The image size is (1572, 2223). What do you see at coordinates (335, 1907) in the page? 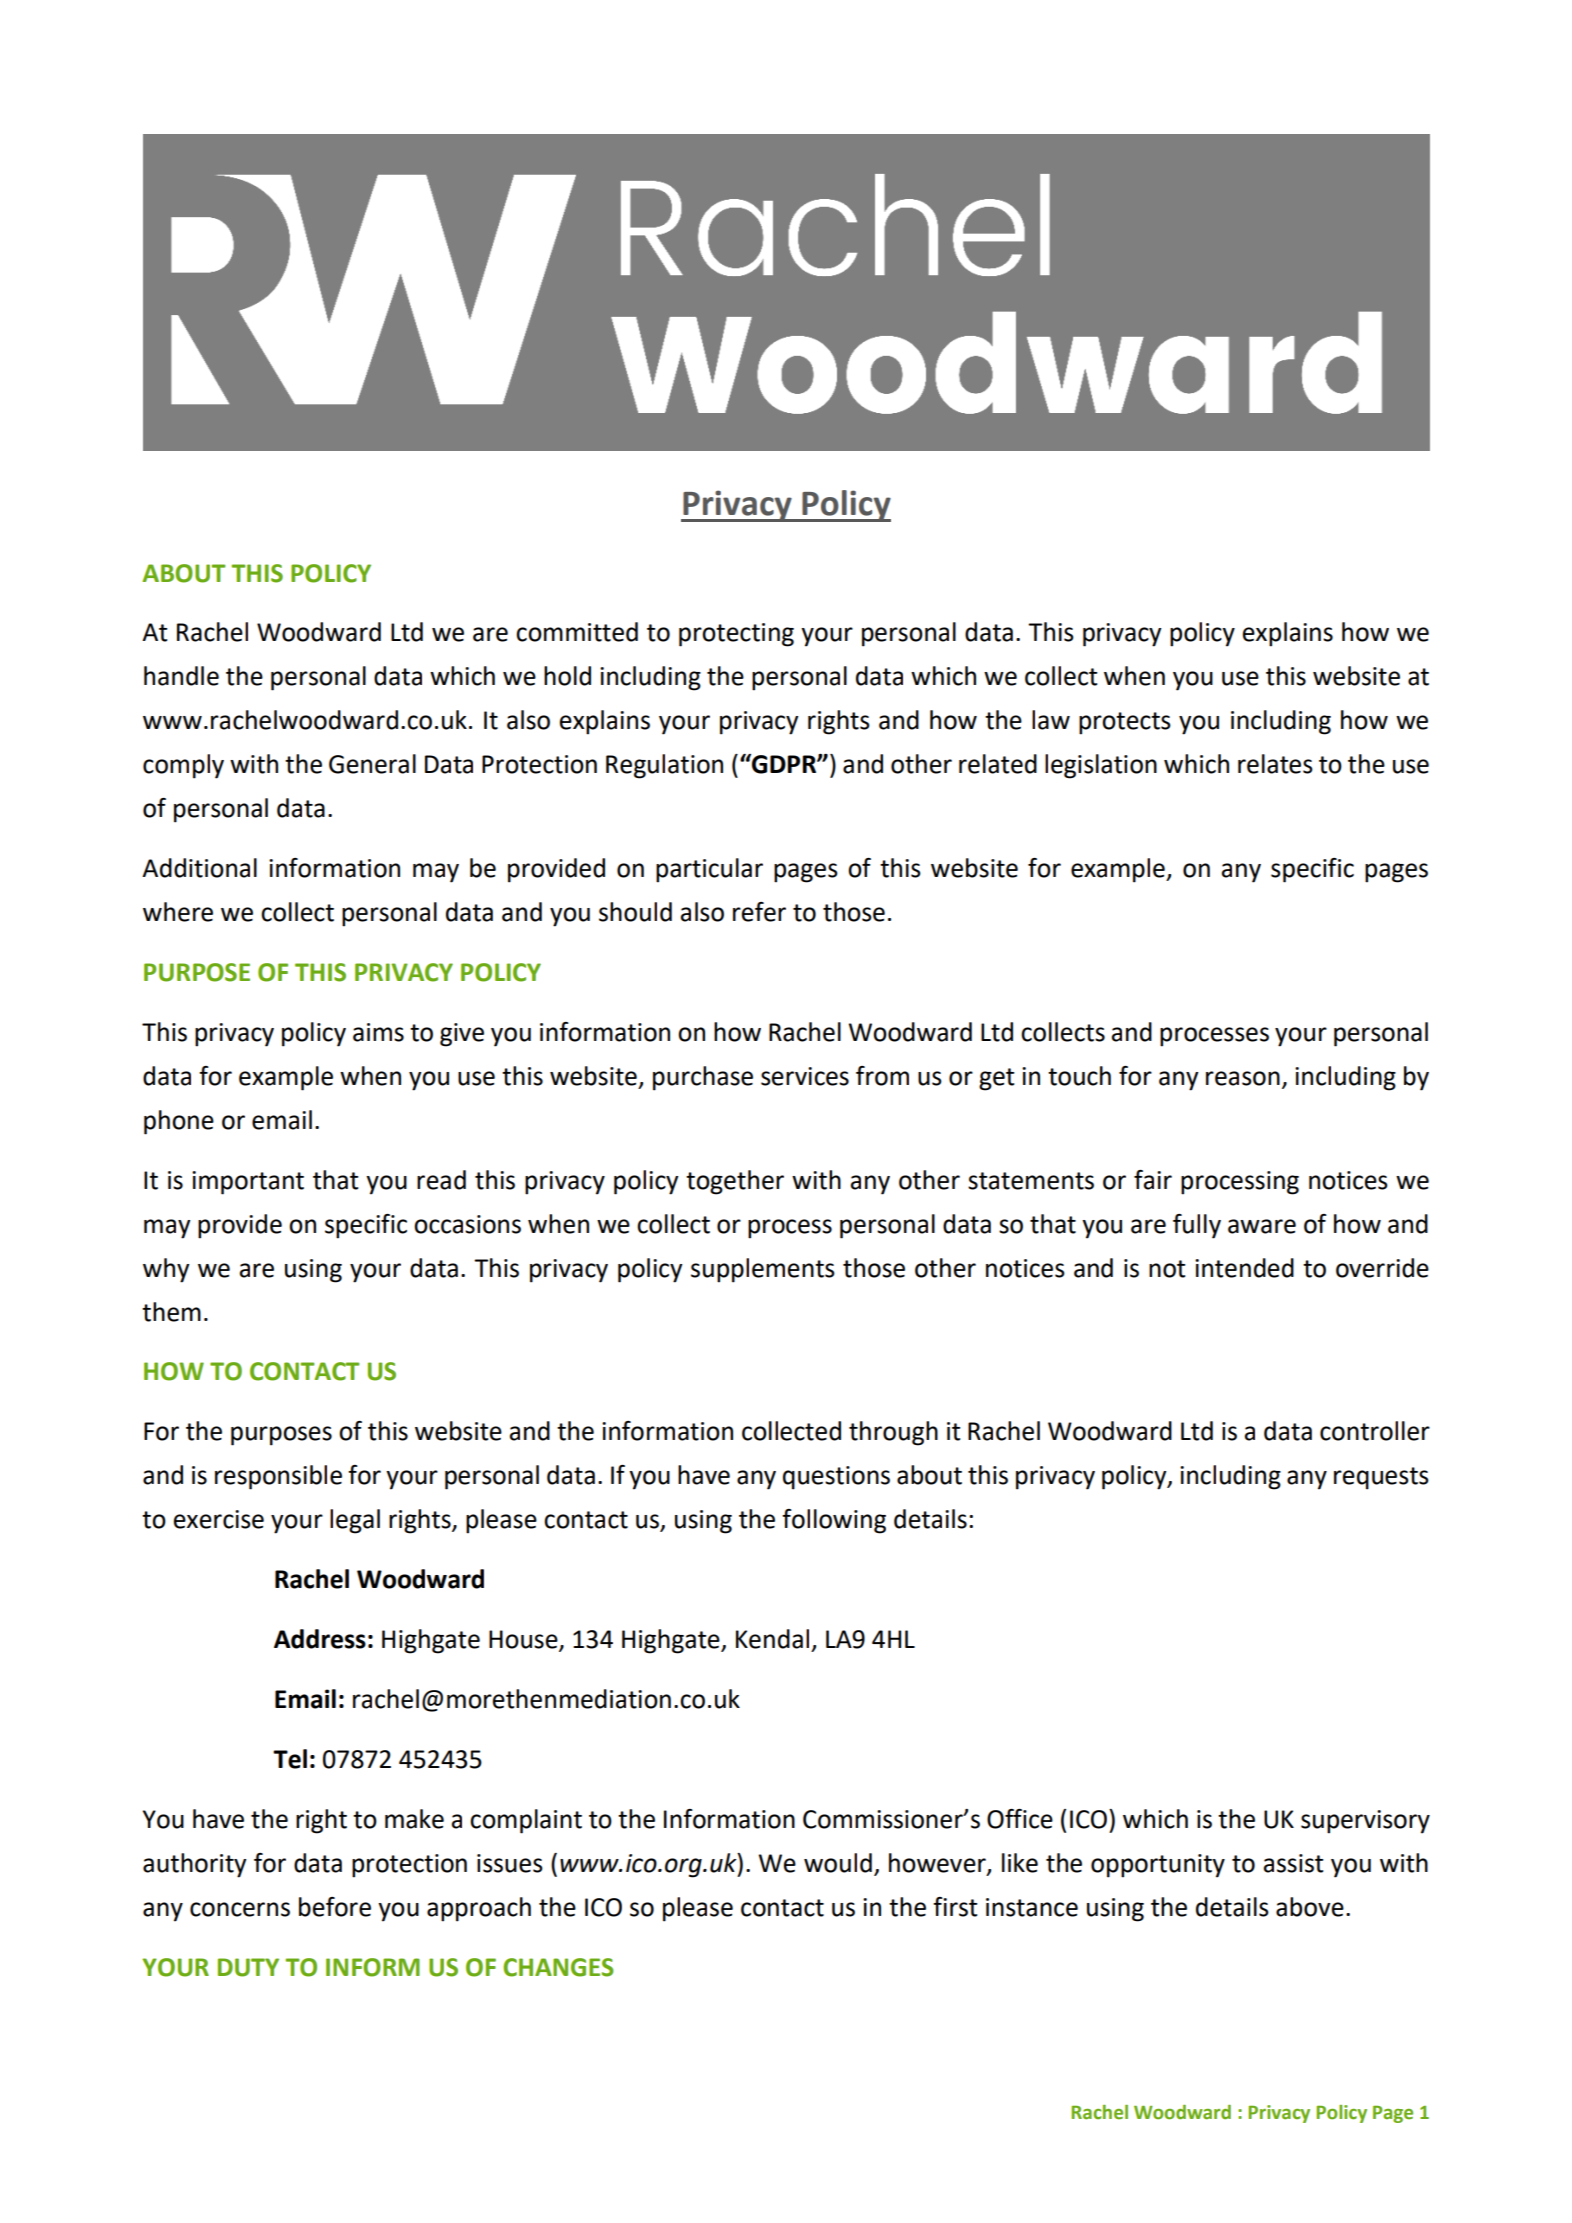
I see `before` at bounding box center [335, 1907].
